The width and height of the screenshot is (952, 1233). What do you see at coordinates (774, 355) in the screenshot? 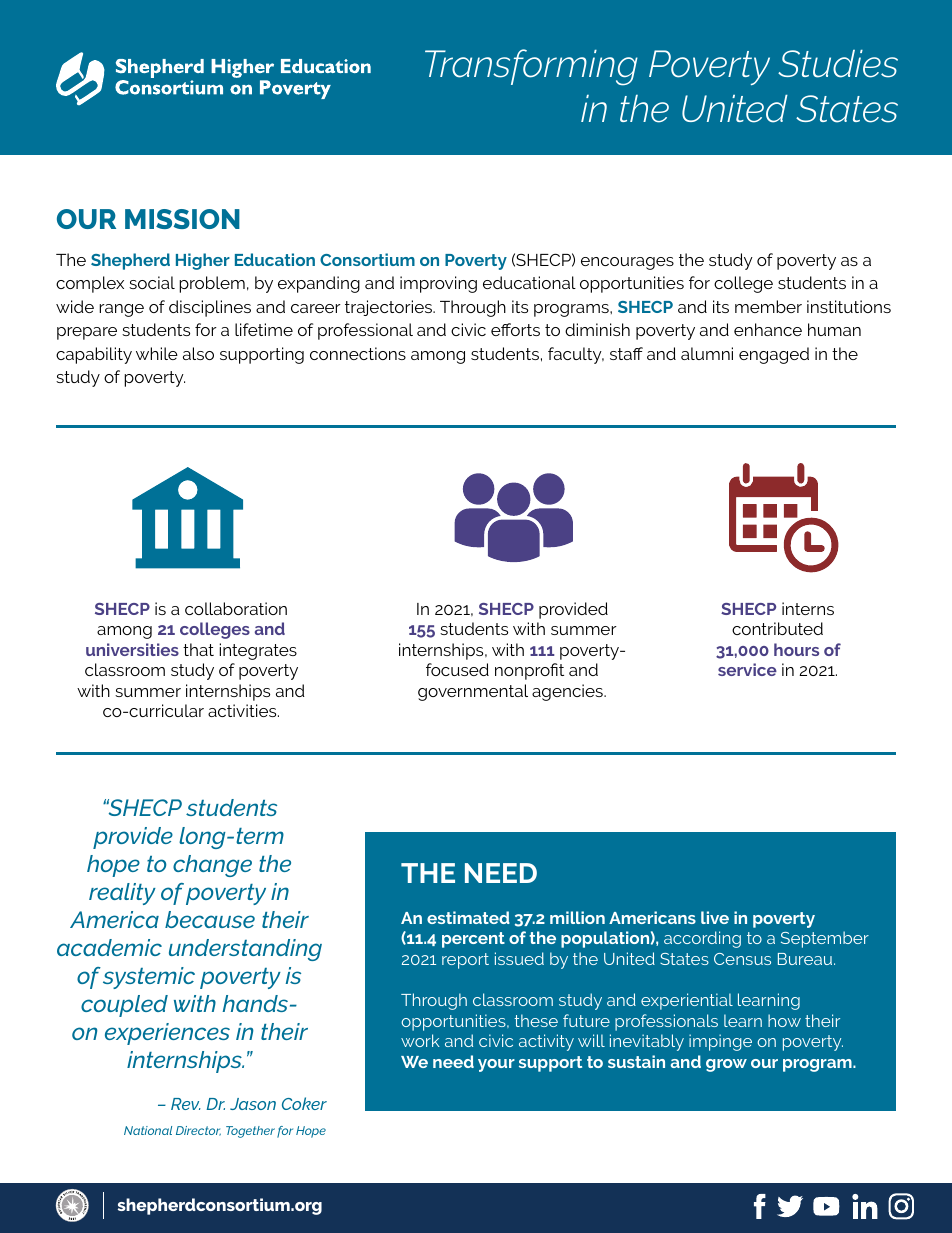
I see `engaged` at bounding box center [774, 355].
